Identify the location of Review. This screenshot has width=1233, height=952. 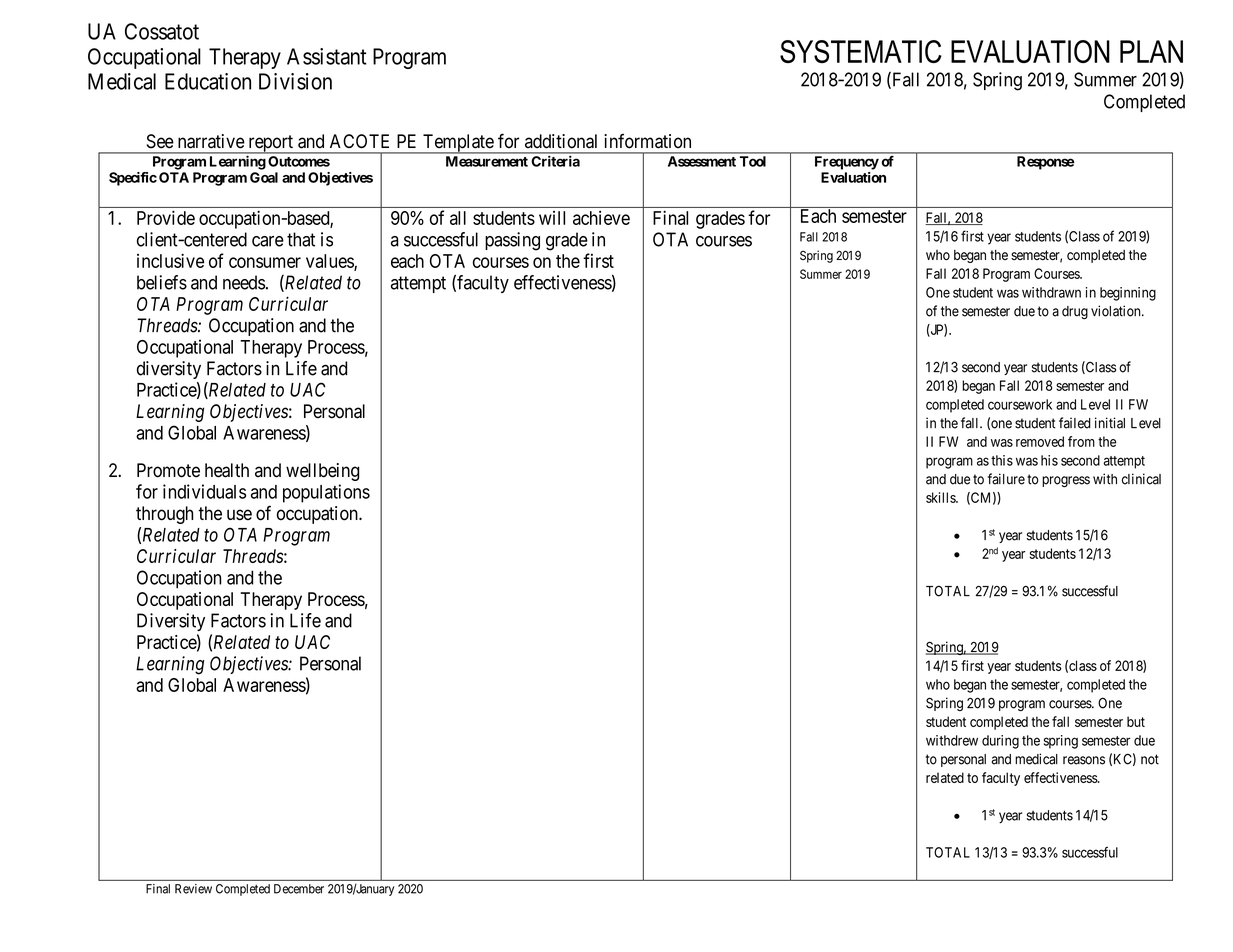
(193, 889).
